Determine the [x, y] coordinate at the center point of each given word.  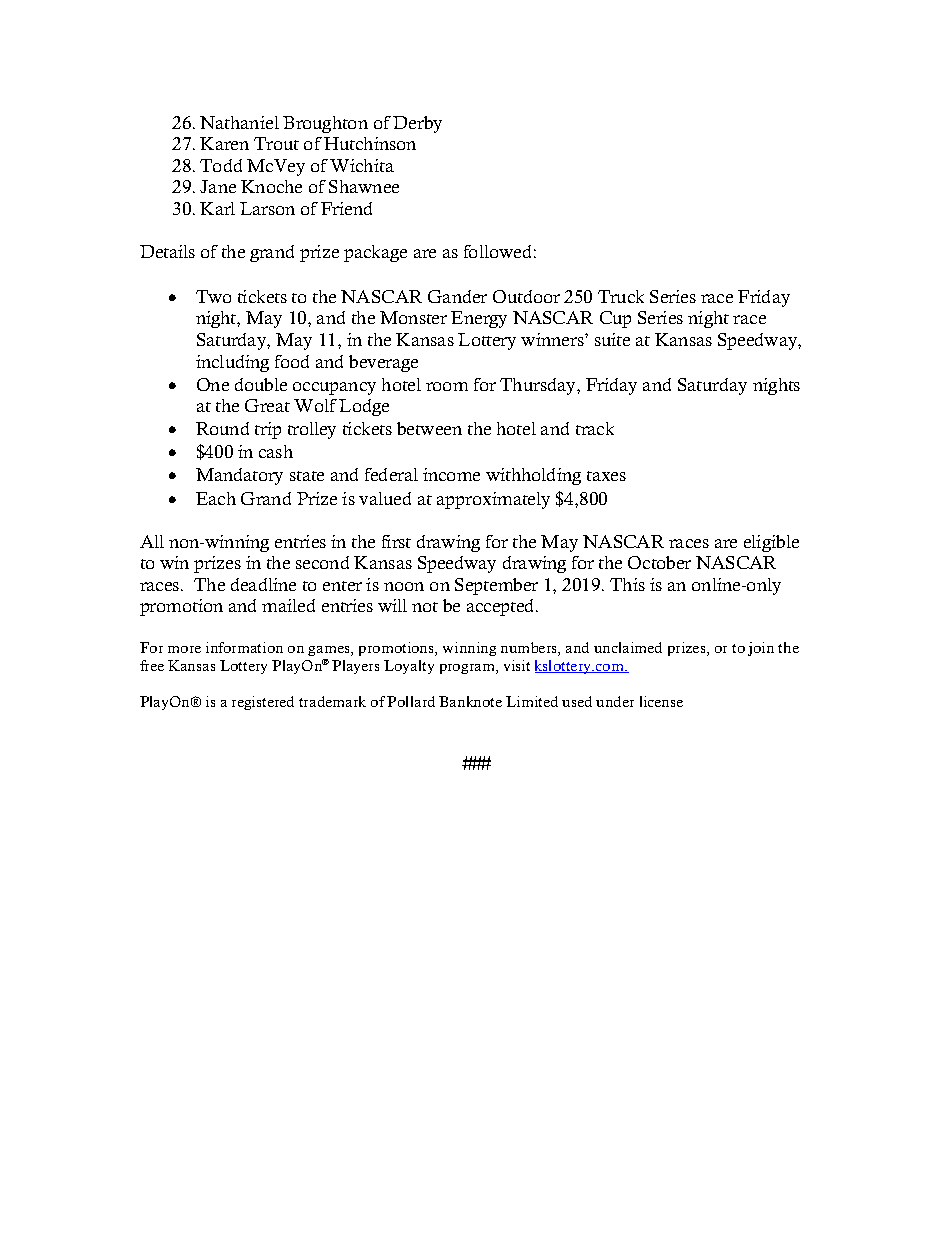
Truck [621, 296]
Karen [224, 143]
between [429, 428]
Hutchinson [370, 143]
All [152, 541]
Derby [417, 124]
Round [222, 428]
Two [213, 296]
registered [263, 703]
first [396, 541]
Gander [457, 296]
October [659, 562]
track [595, 428]
